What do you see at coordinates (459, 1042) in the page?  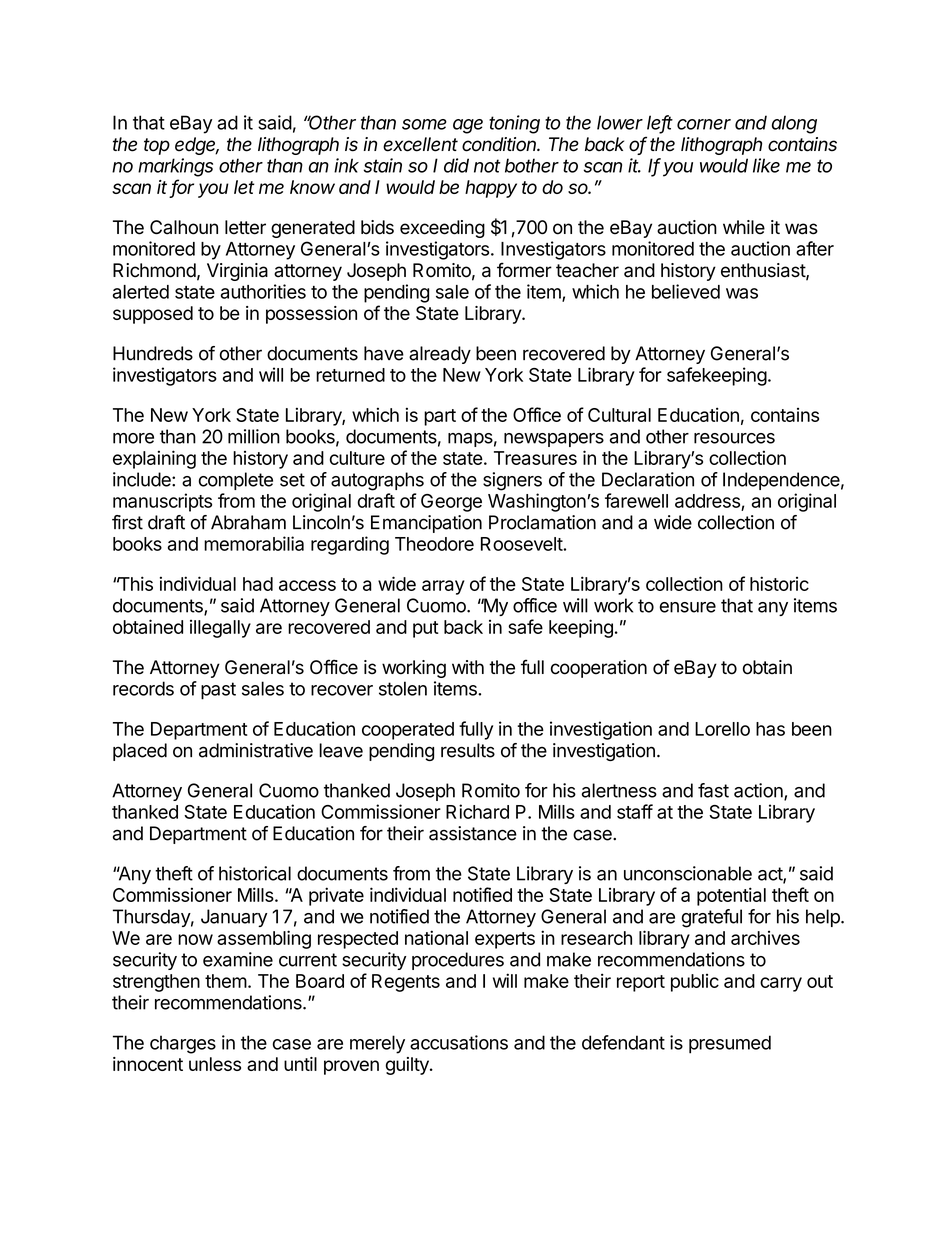 I see `accusations` at bounding box center [459, 1042].
